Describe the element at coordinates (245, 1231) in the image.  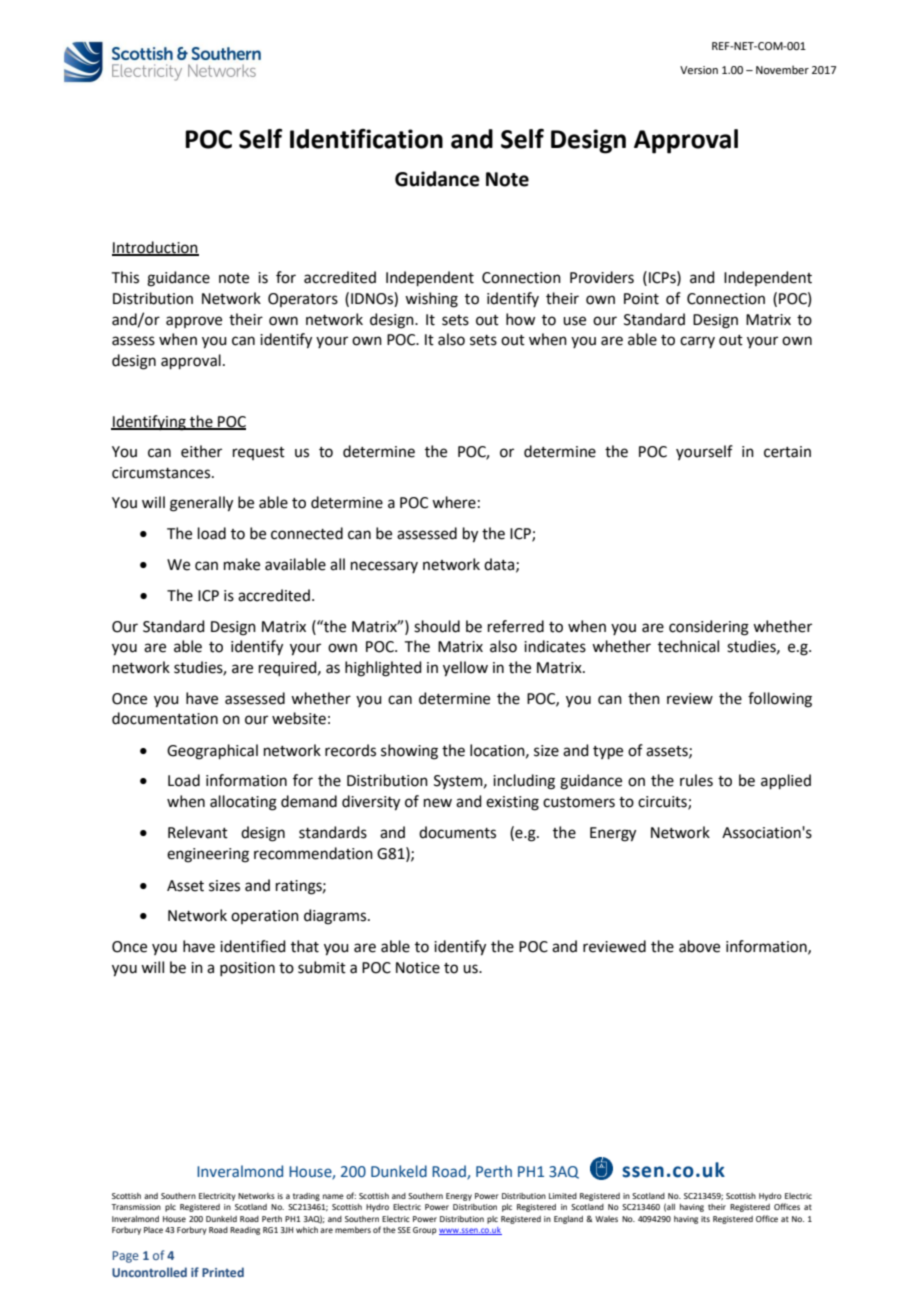
I see `Reading` at that location.
